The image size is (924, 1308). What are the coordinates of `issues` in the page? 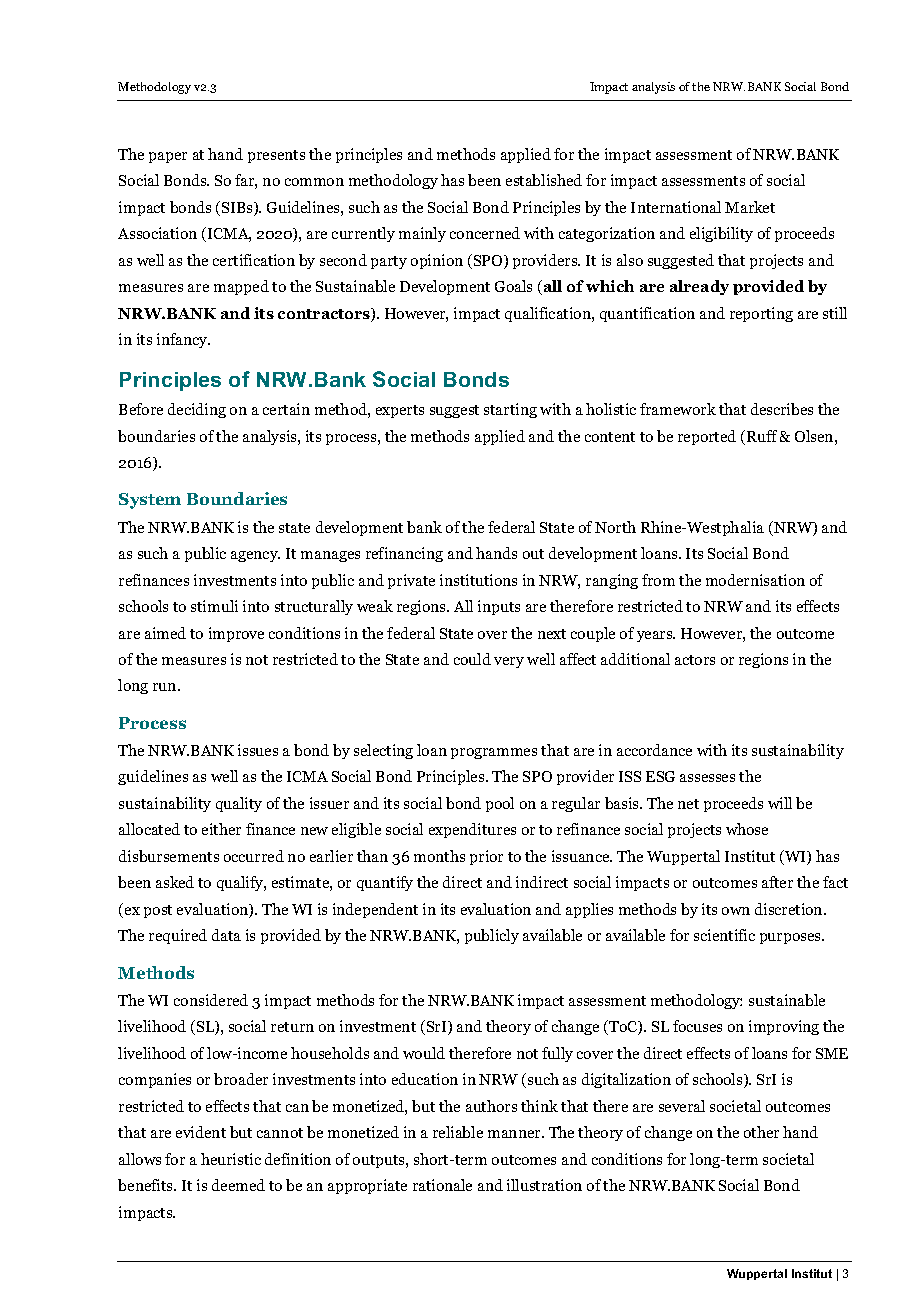 It's located at (258, 750).
